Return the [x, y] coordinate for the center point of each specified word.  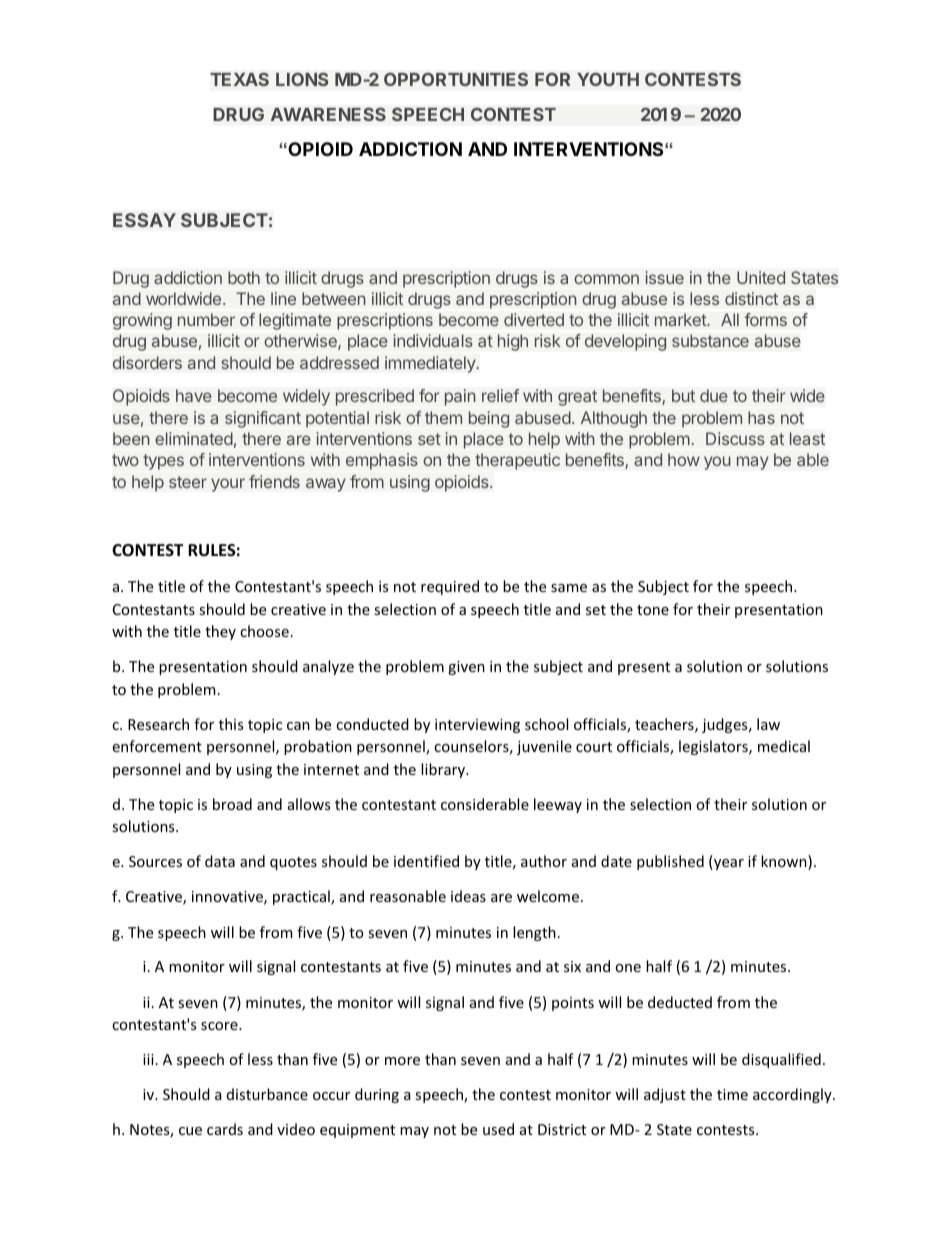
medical [784, 746]
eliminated [194, 438]
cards [225, 1129]
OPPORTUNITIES [456, 79]
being [489, 419]
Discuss [735, 438]
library [444, 770]
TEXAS [239, 79]
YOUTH [608, 79]
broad [232, 804]
